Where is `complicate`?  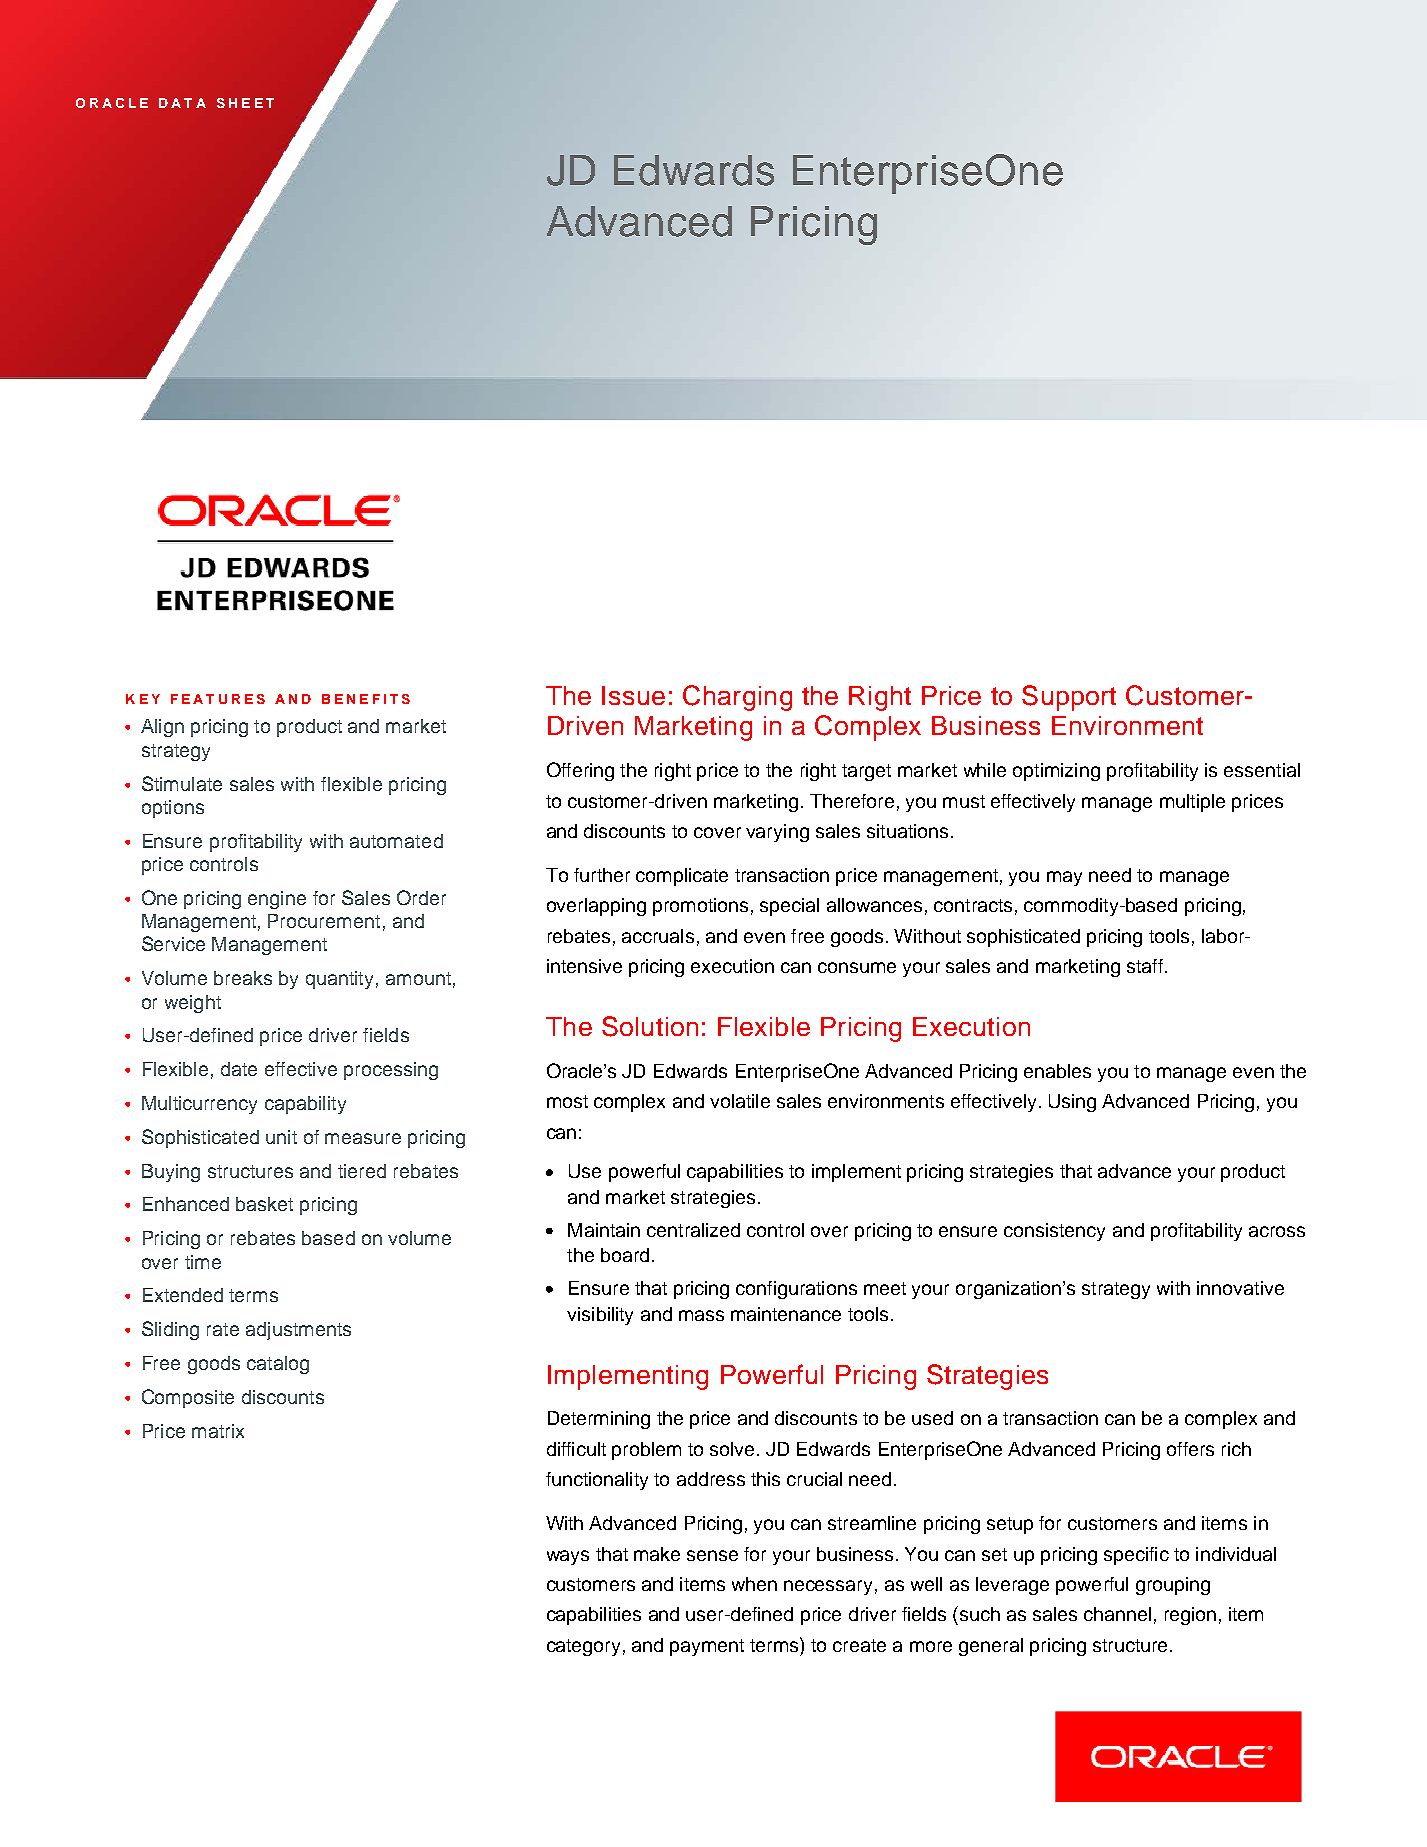
complicate is located at coordinates (682, 877).
